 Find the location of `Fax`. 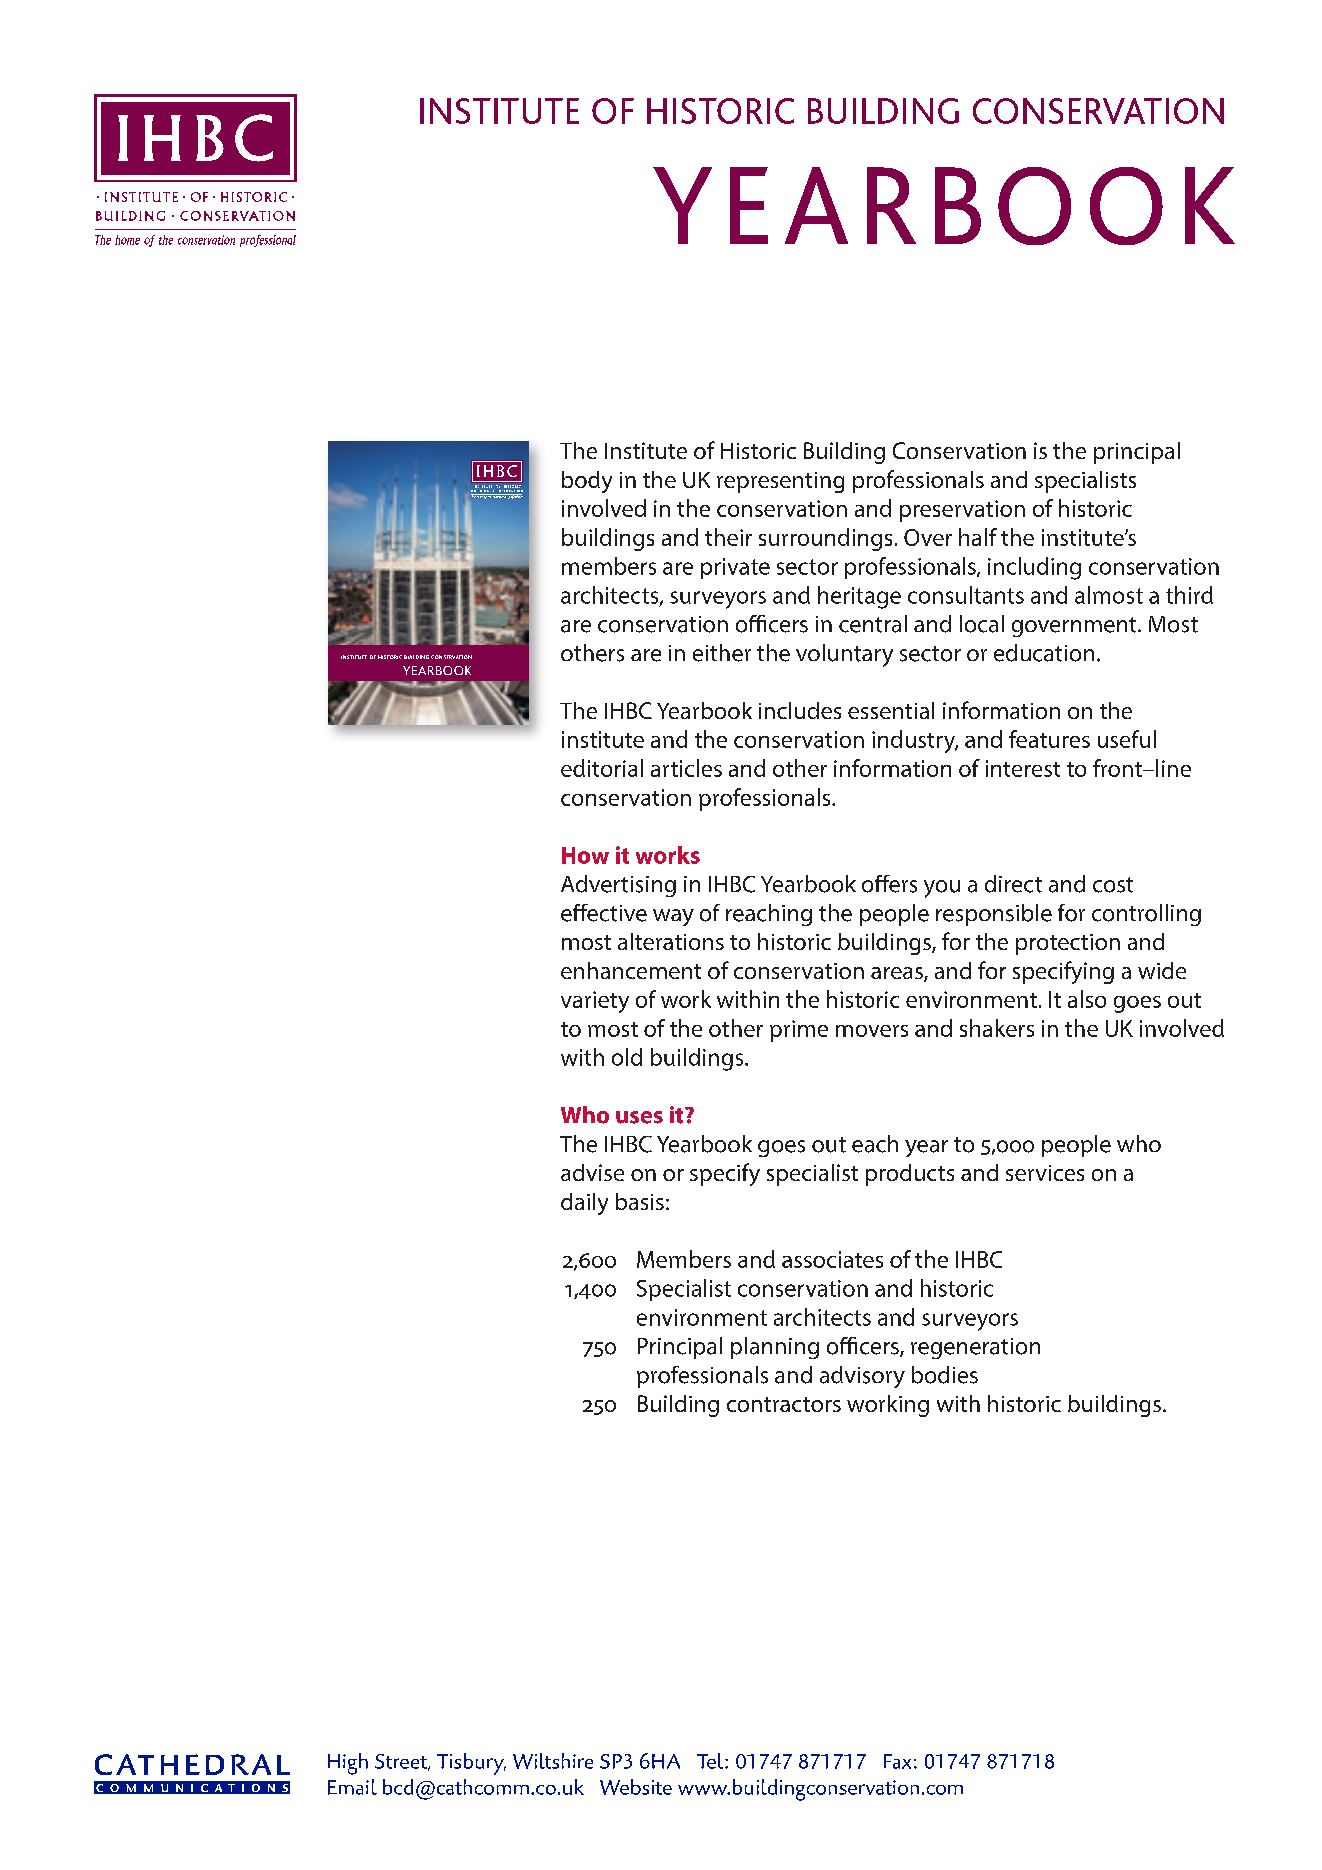

Fax is located at coordinates (897, 1761).
